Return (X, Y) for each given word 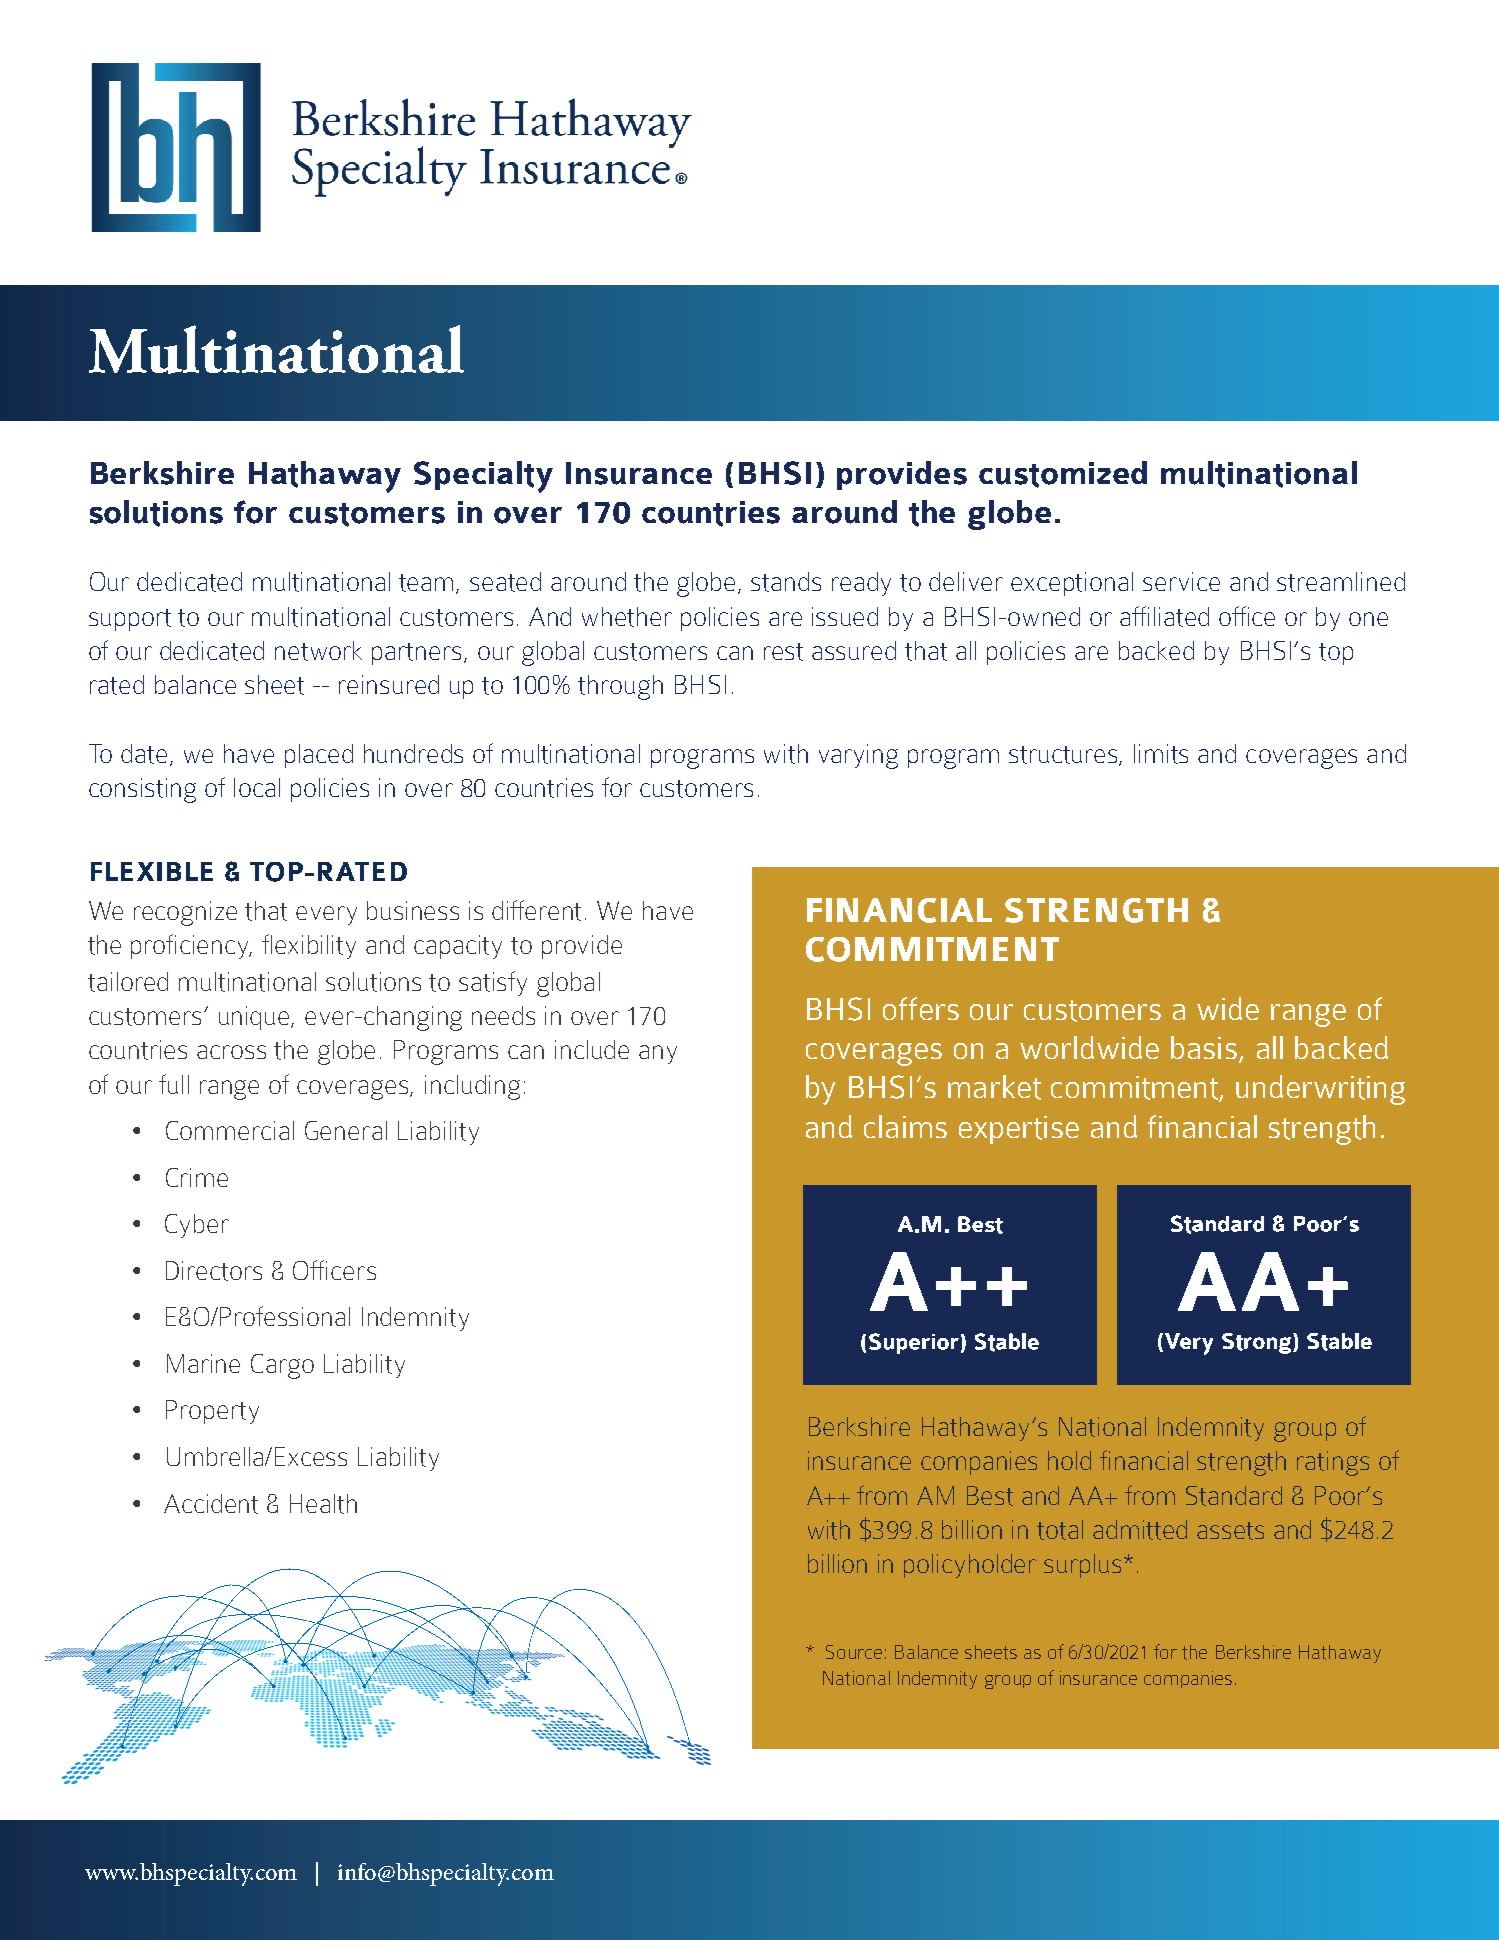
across (231, 1052)
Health (323, 1504)
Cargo (282, 1366)
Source (854, 1652)
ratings (1333, 1463)
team (428, 584)
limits (1161, 754)
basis (1204, 1047)
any (658, 1054)
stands (786, 582)
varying (858, 756)
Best (990, 1496)
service (1181, 581)
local (257, 787)
